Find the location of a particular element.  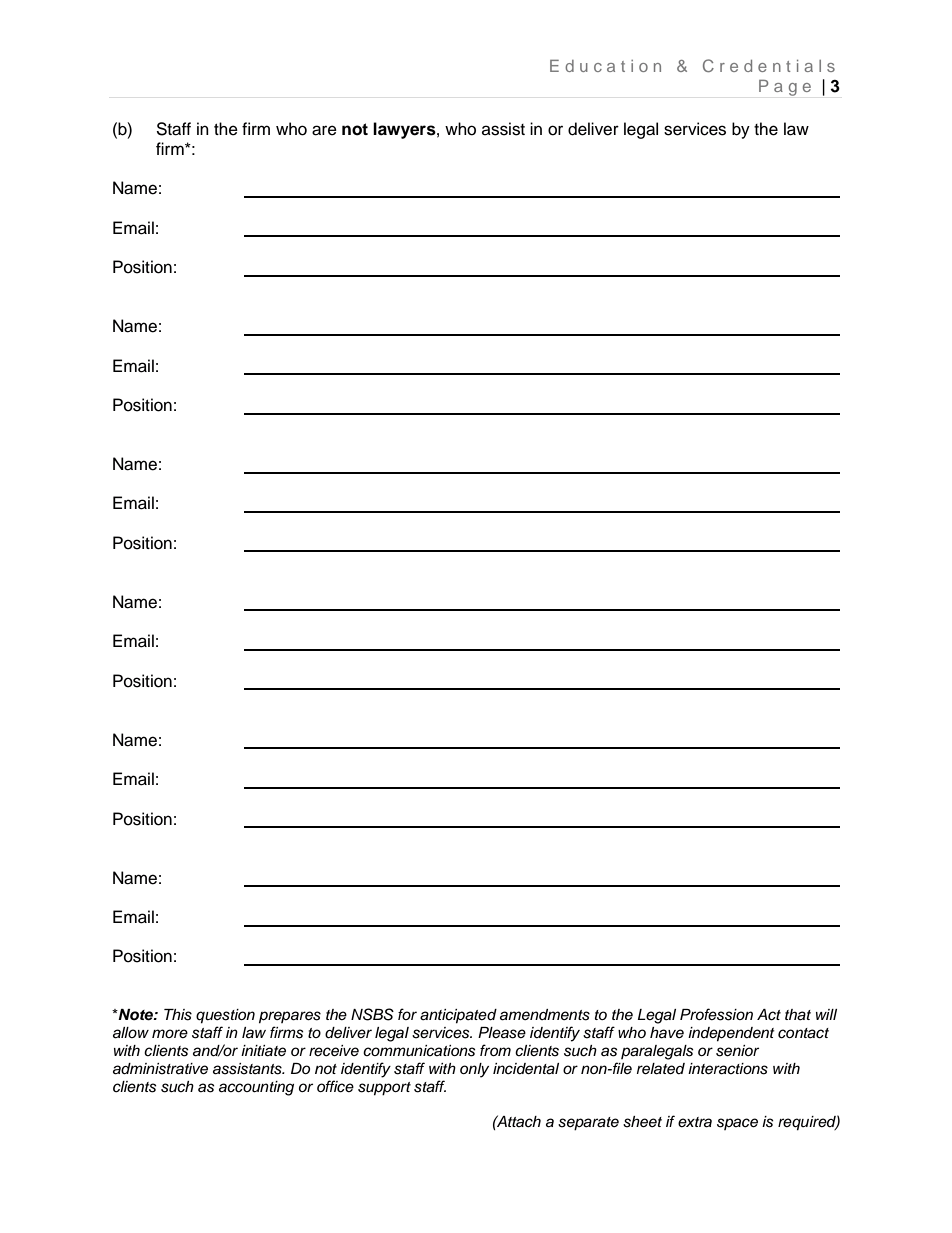

accounting is located at coordinates (256, 1088).
